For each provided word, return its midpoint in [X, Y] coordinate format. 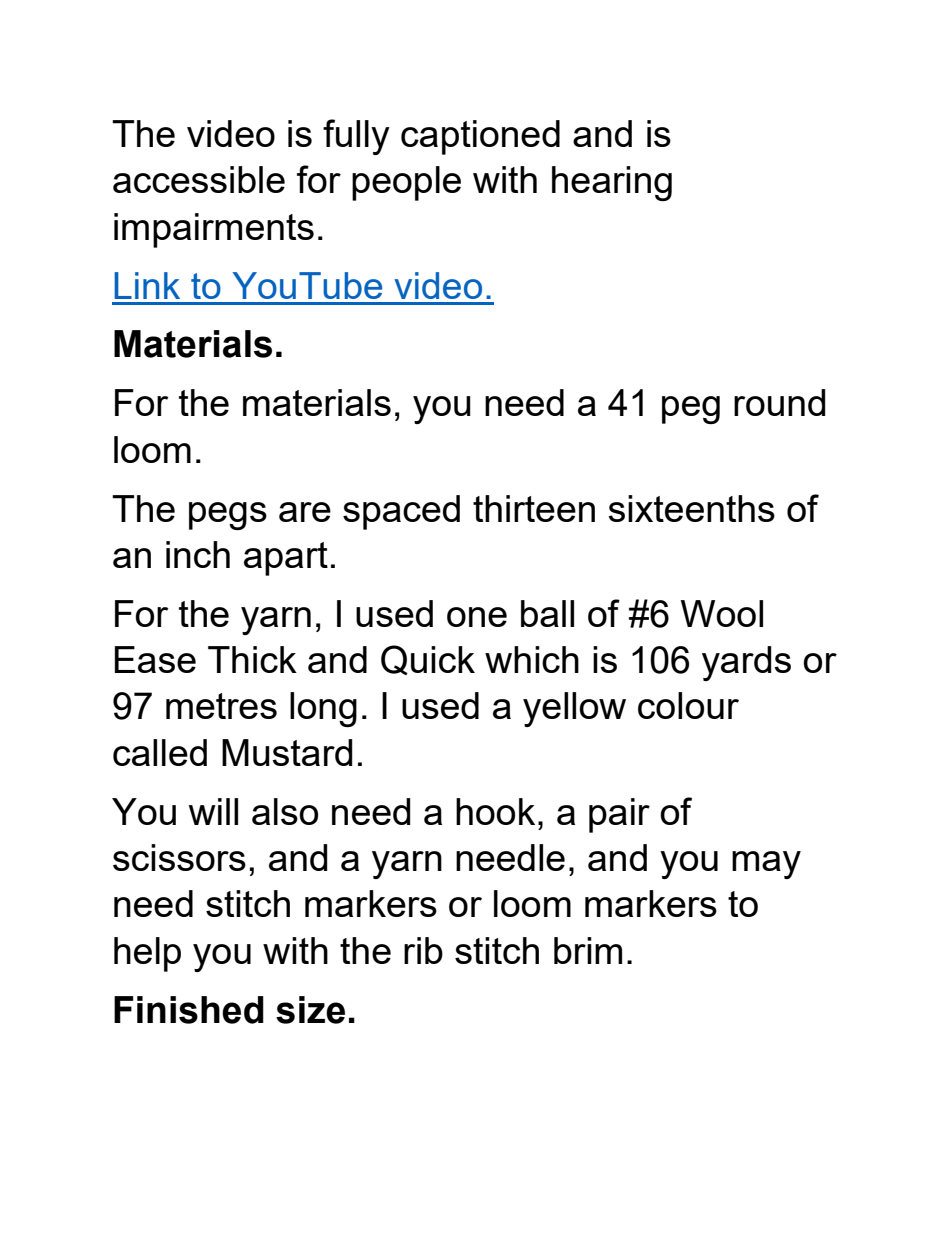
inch [198, 554]
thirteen [534, 508]
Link [147, 285]
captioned [480, 137]
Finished [189, 1010]
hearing [612, 183]
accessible [199, 179]
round [779, 402]
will [213, 811]
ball [547, 613]
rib [423, 950]
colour [688, 705]
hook [495, 811]
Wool [722, 613]
